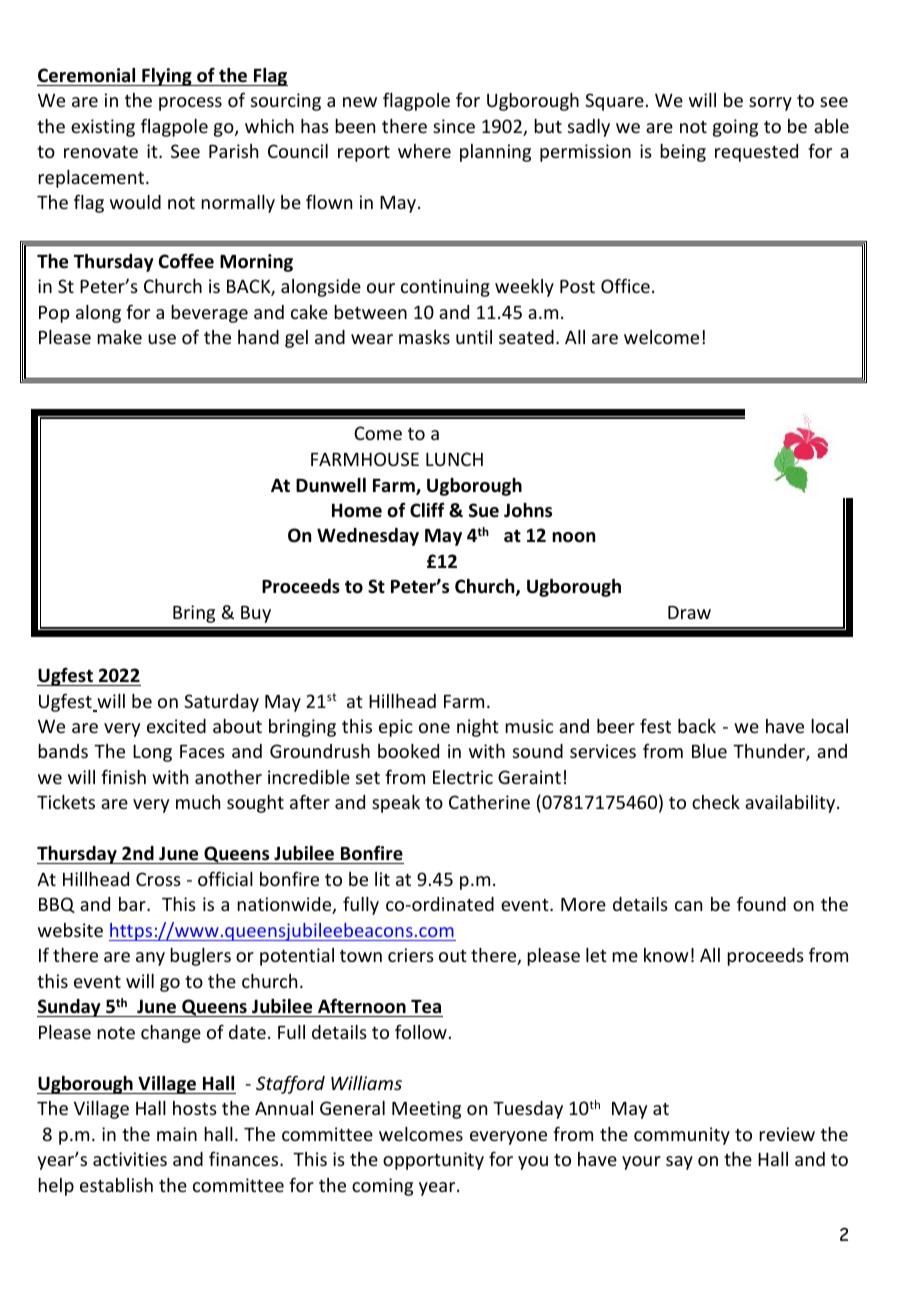  Describe the element at coordinates (478, 728) in the page. I see `night` at that location.
